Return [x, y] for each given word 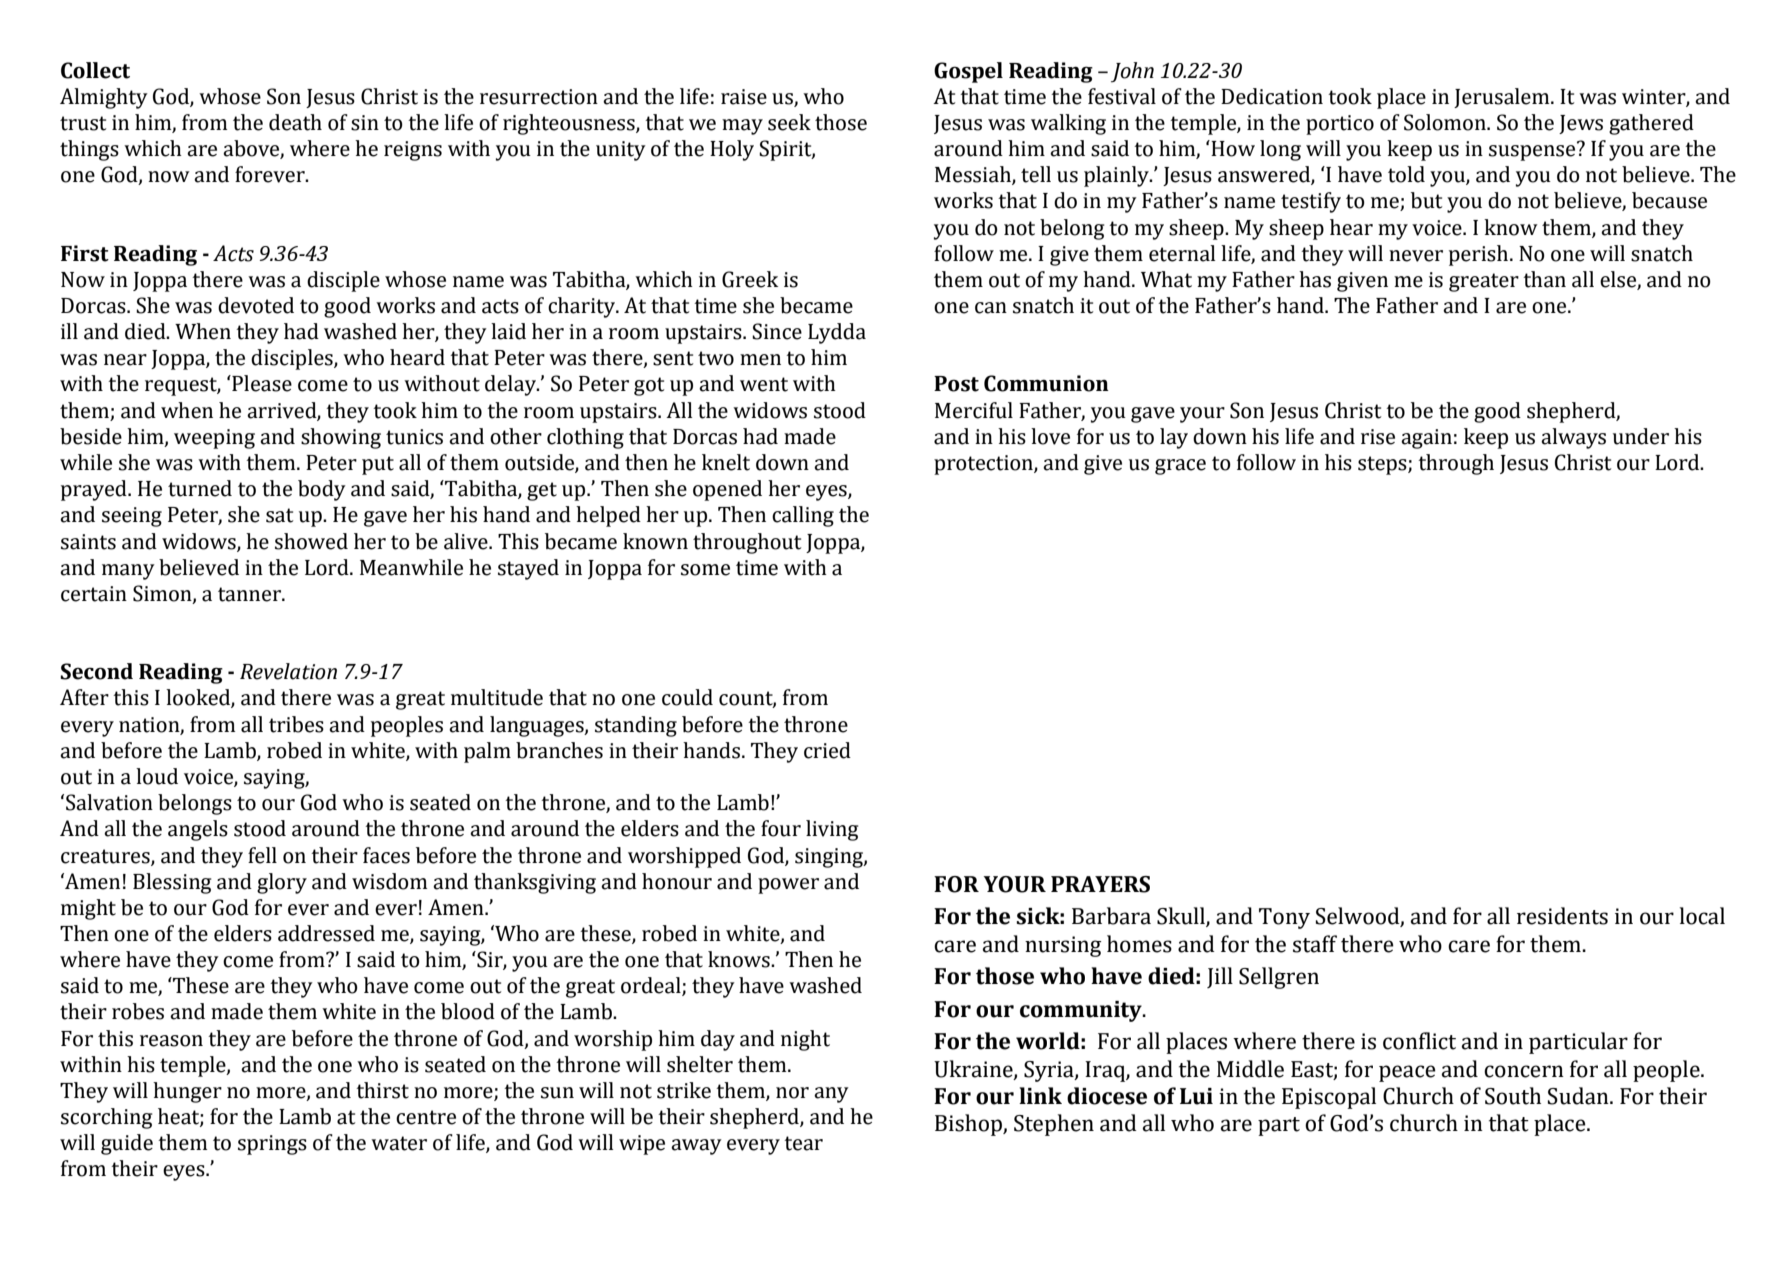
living [832, 830]
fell [262, 855]
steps [1383, 465]
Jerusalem [1503, 98]
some [705, 570]
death [295, 122]
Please [261, 383]
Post [956, 384]
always [1573, 438]
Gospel [968, 72]
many [128, 572]
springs [272, 1145]
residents [1562, 916]
